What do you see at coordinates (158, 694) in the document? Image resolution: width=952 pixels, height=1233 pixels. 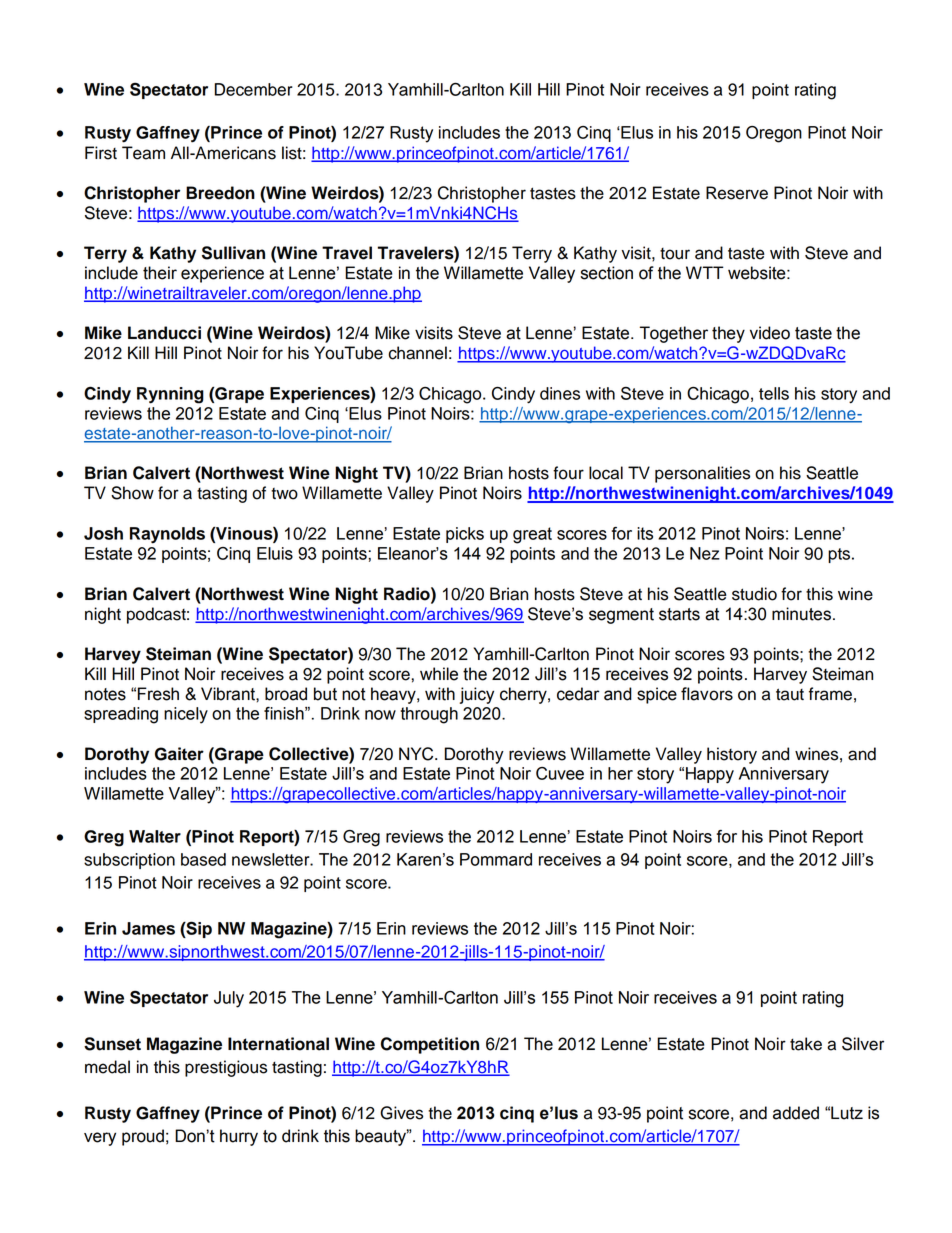 I see `Fresh` at bounding box center [158, 694].
